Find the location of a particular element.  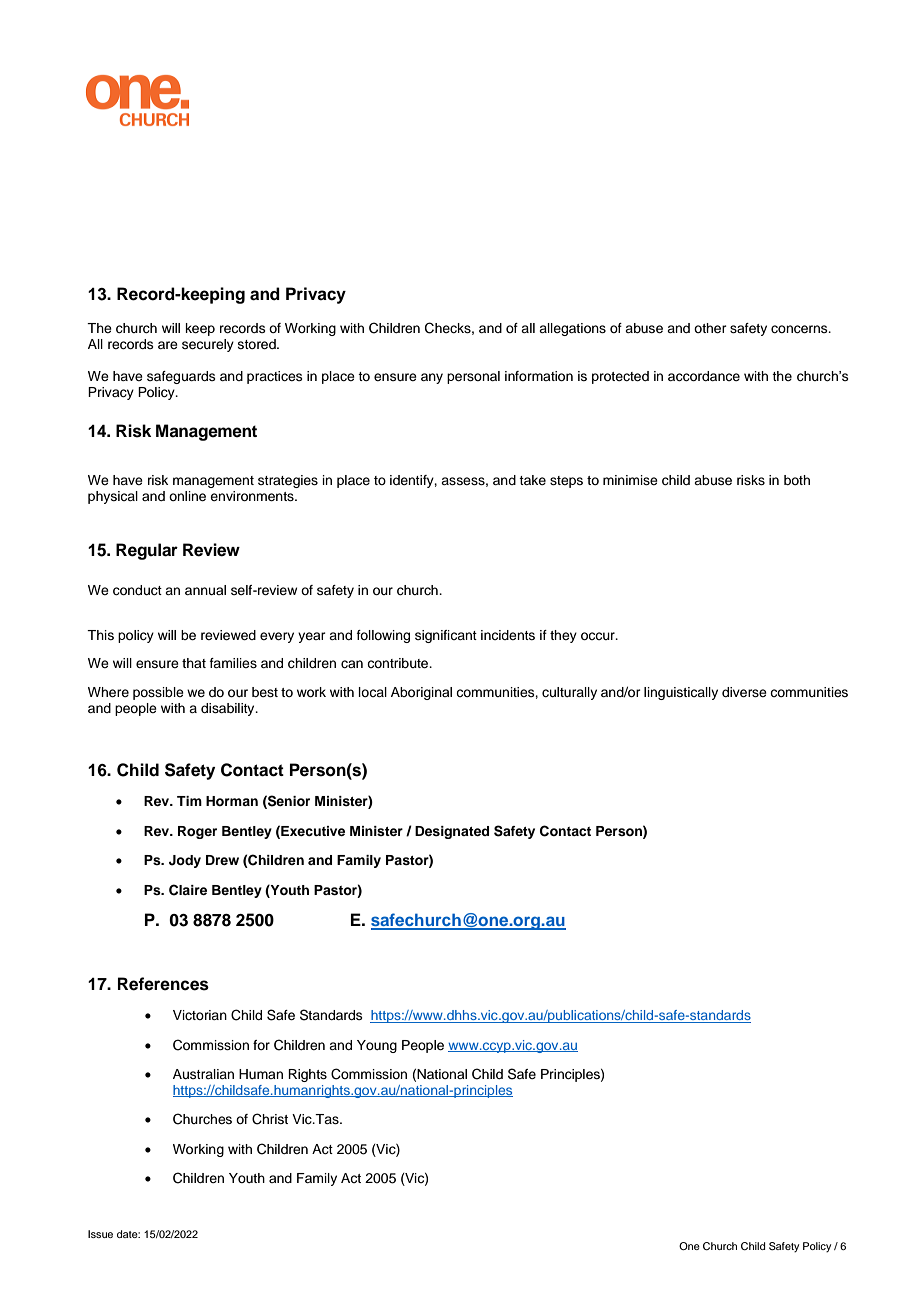

Designated is located at coordinates (452, 832).
